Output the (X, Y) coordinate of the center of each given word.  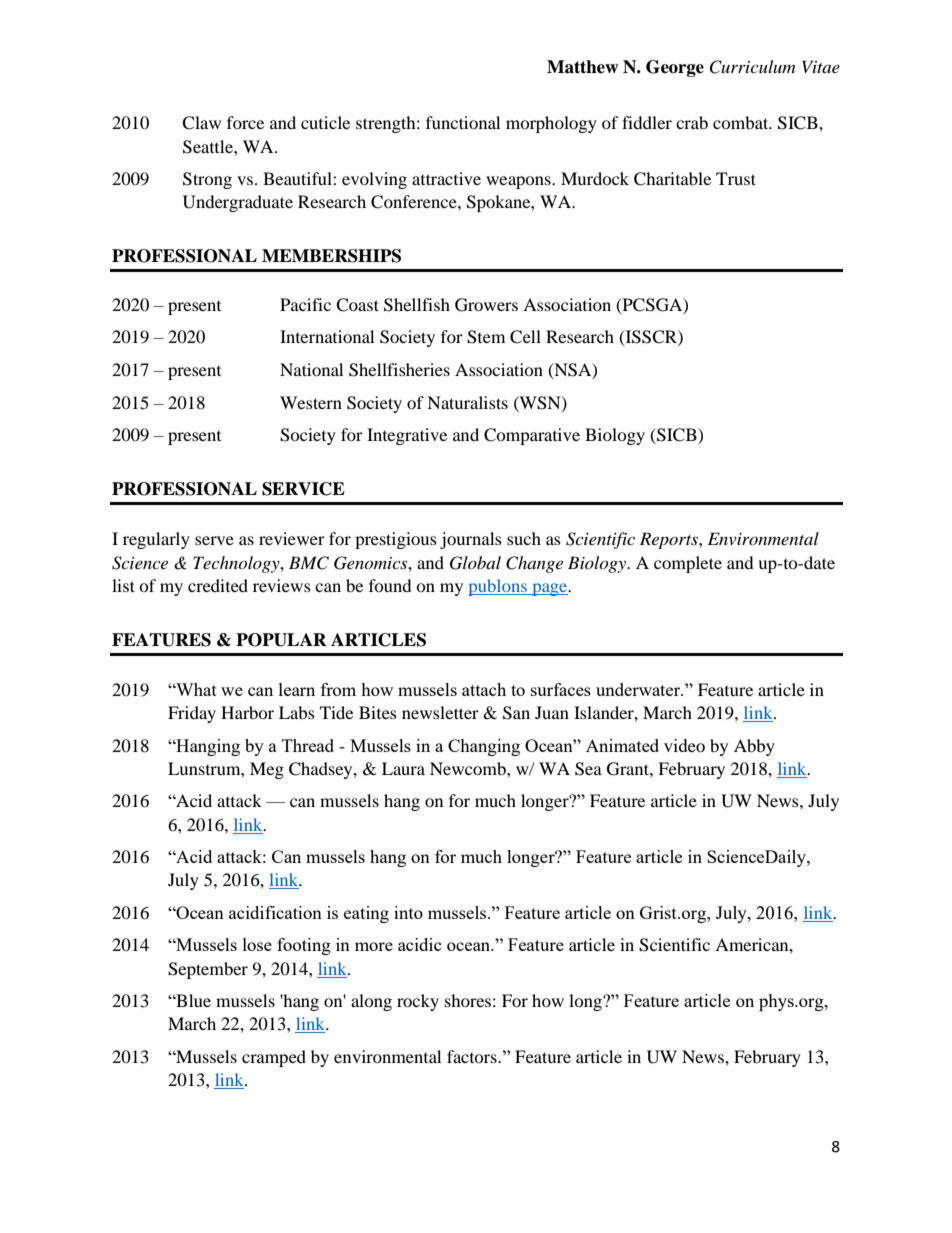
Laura (403, 768)
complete (688, 564)
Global (475, 563)
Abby (754, 747)
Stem (486, 337)
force (245, 122)
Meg (267, 770)
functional (463, 122)
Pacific (305, 304)
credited (218, 585)
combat (742, 122)
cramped (274, 1058)
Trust (736, 178)
